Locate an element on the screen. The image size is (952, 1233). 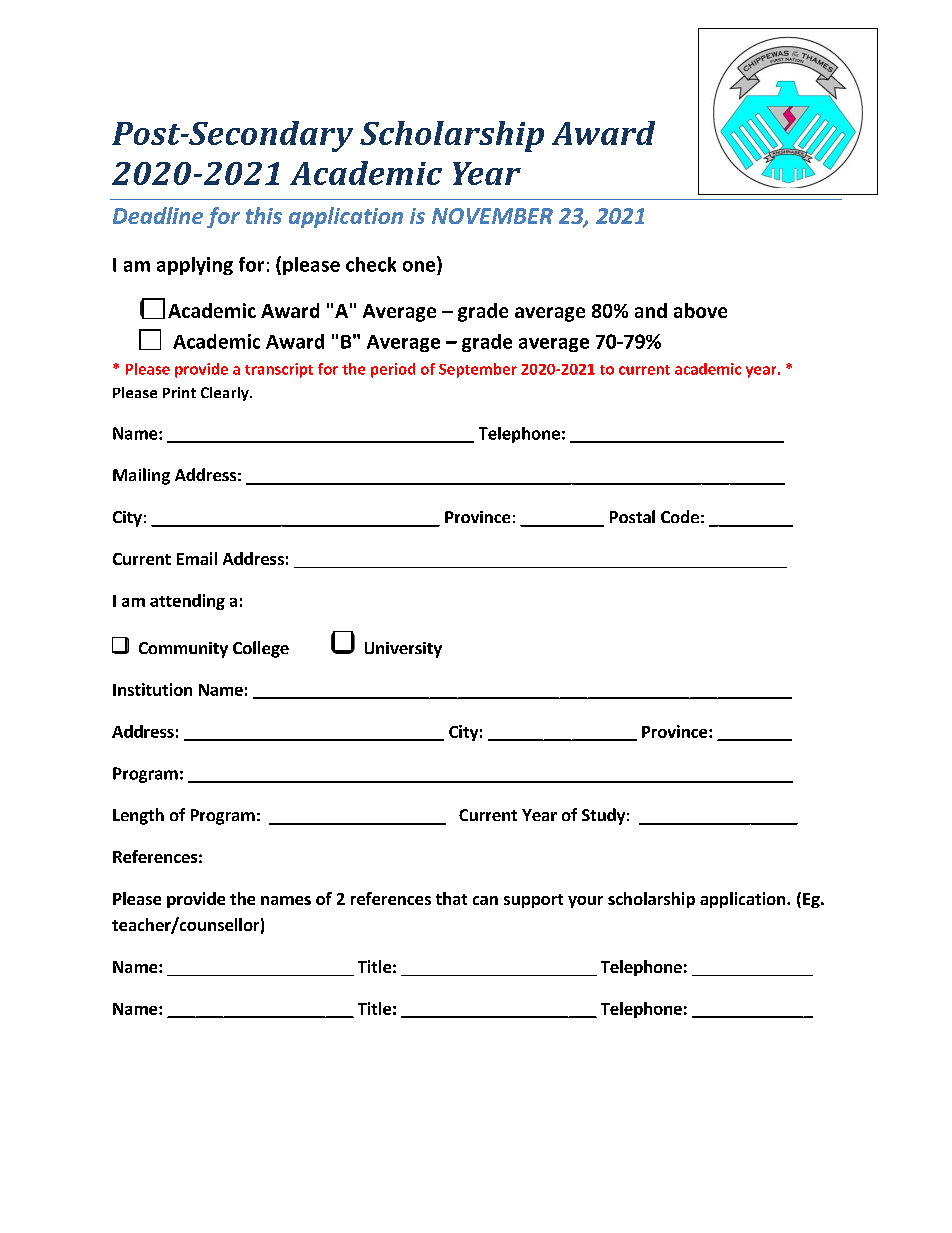
College is located at coordinates (261, 649).
